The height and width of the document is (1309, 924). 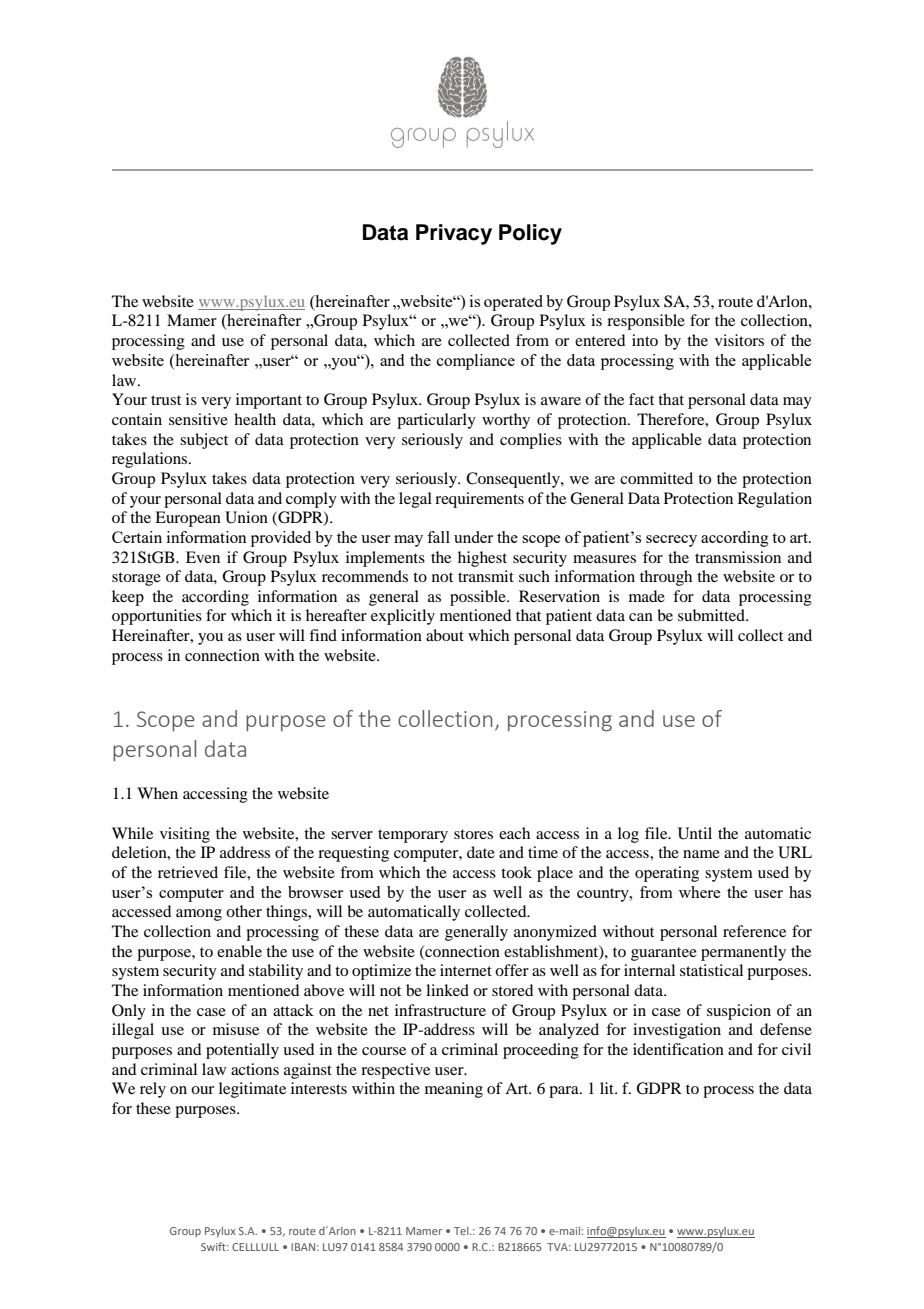 I want to click on enable, so click(x=239, y=951).
